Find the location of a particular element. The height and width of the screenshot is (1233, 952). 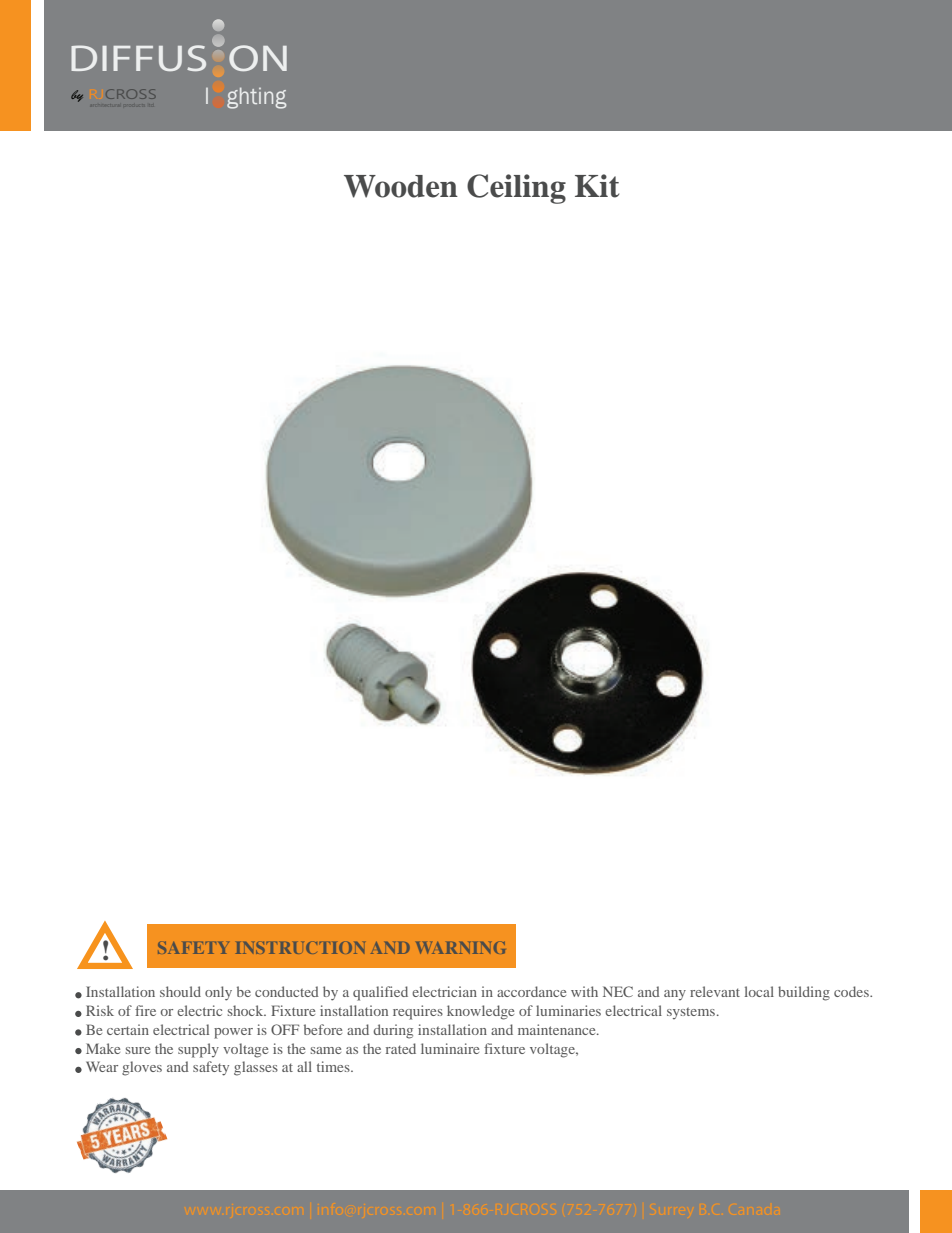

luminaire is located at coordinates (450, 1048).
